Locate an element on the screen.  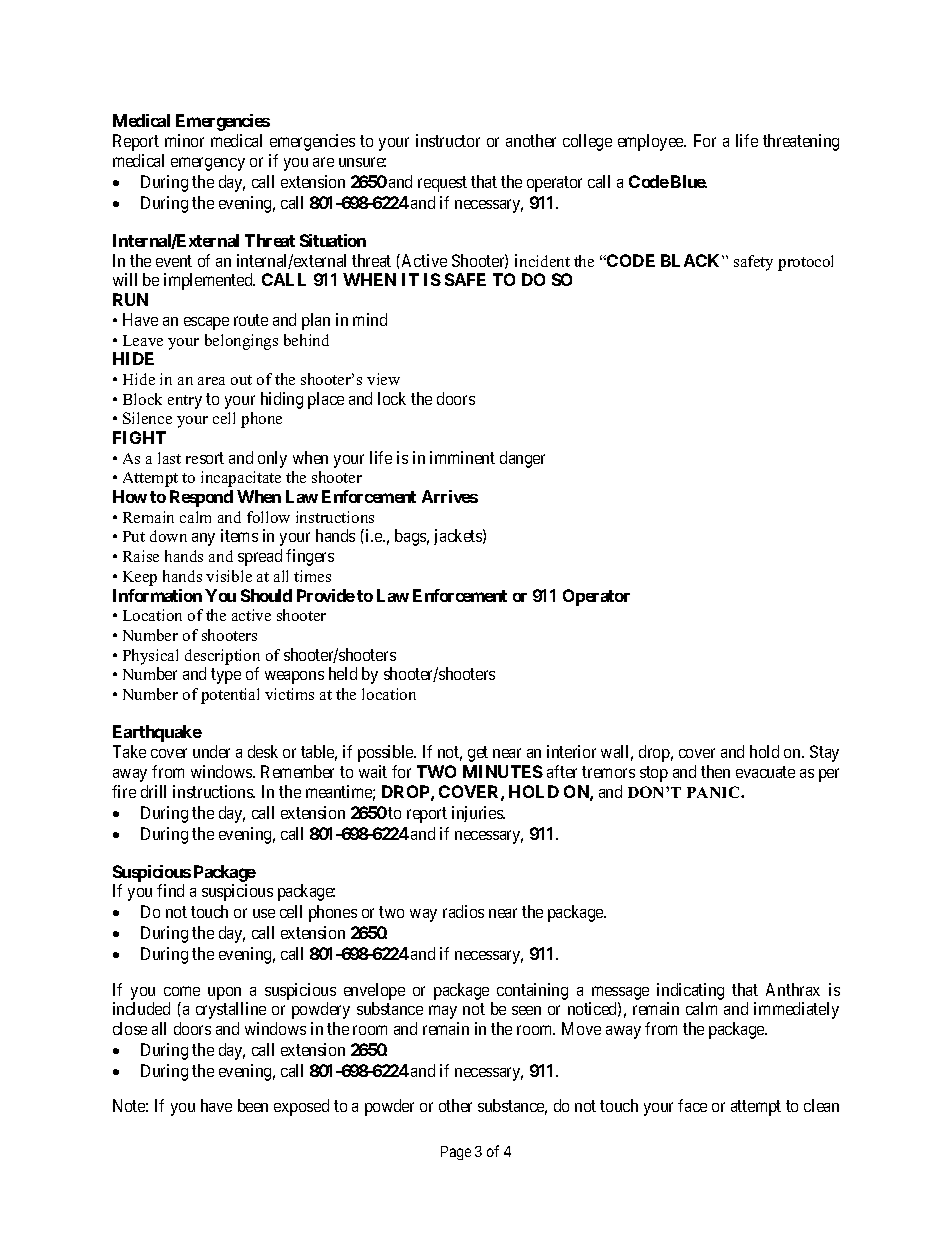
Stay is located at coordinates (824, 753).
